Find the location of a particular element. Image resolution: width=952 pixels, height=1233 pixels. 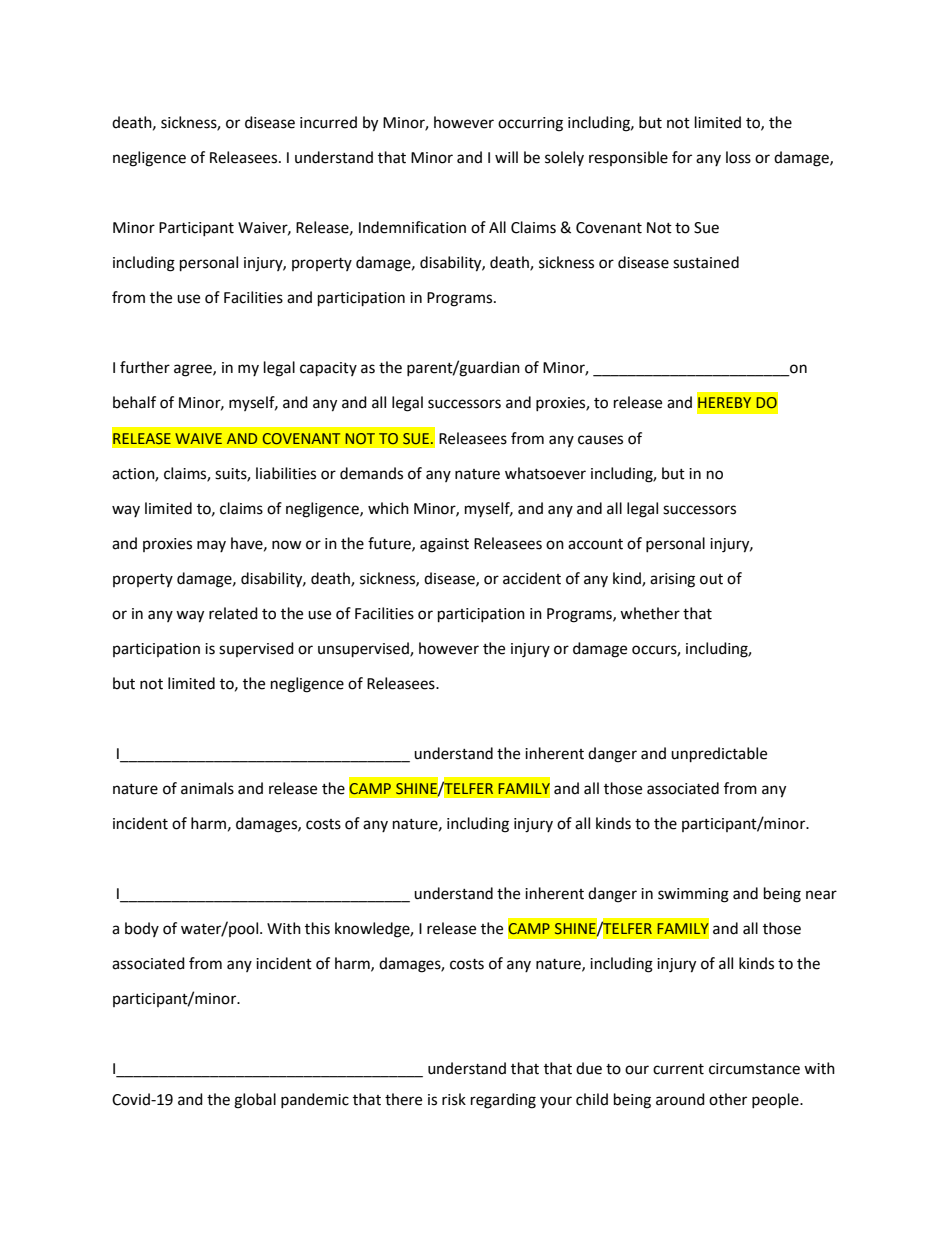

unpredictable is located at coordinates (719, 755).
